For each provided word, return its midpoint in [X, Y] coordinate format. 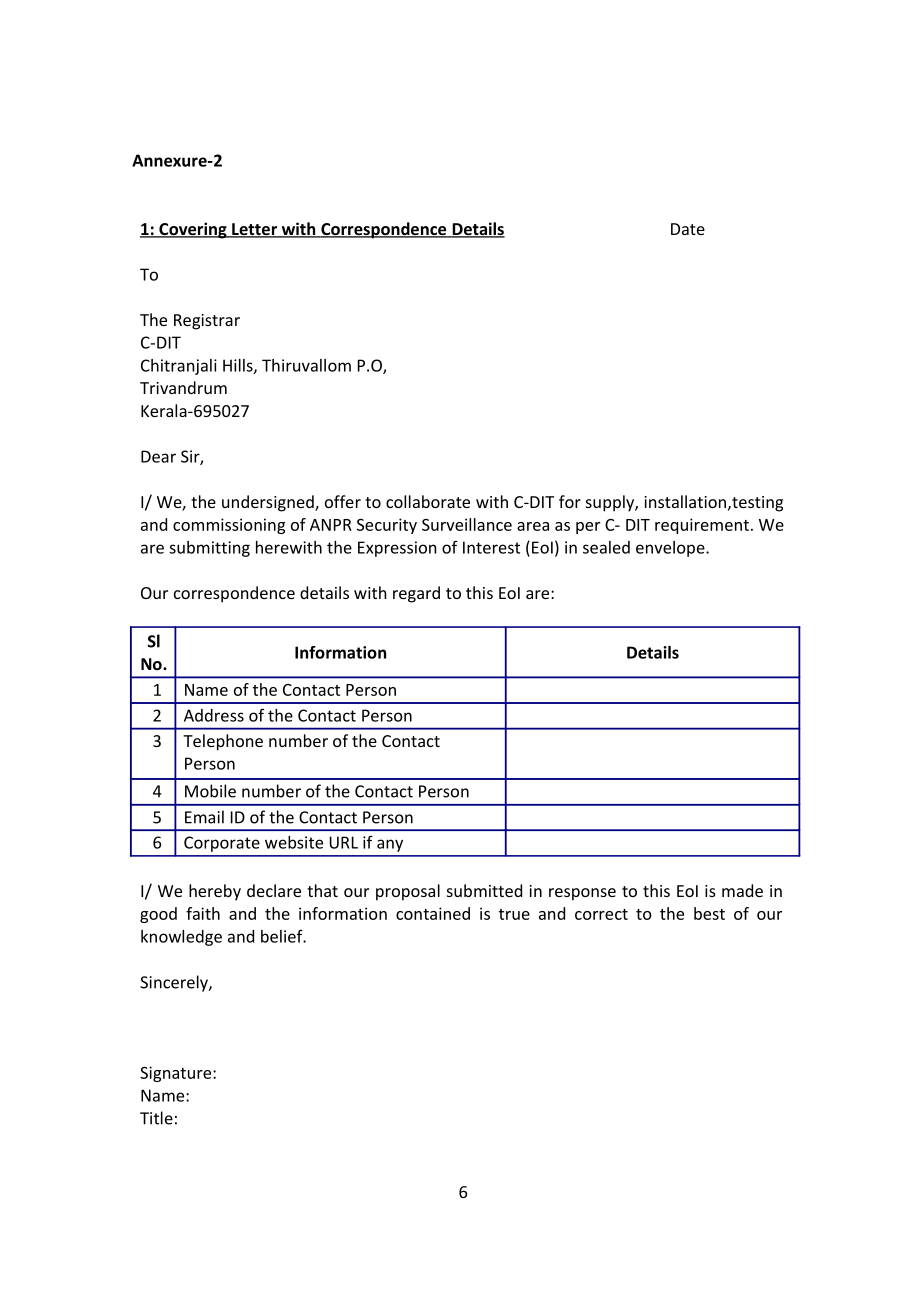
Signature [177, 1074]
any [390, 845]
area [533, 526]
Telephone [223, 742]
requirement [702, 526]
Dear [158, 456]
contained [433, 913]
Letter [254, 230]
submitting [209, 549]
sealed [606, 547]
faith [203, 913]
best [709, 913]
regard [416, 594]
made [742, 890]
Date [688, 229]
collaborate [428, 501]
